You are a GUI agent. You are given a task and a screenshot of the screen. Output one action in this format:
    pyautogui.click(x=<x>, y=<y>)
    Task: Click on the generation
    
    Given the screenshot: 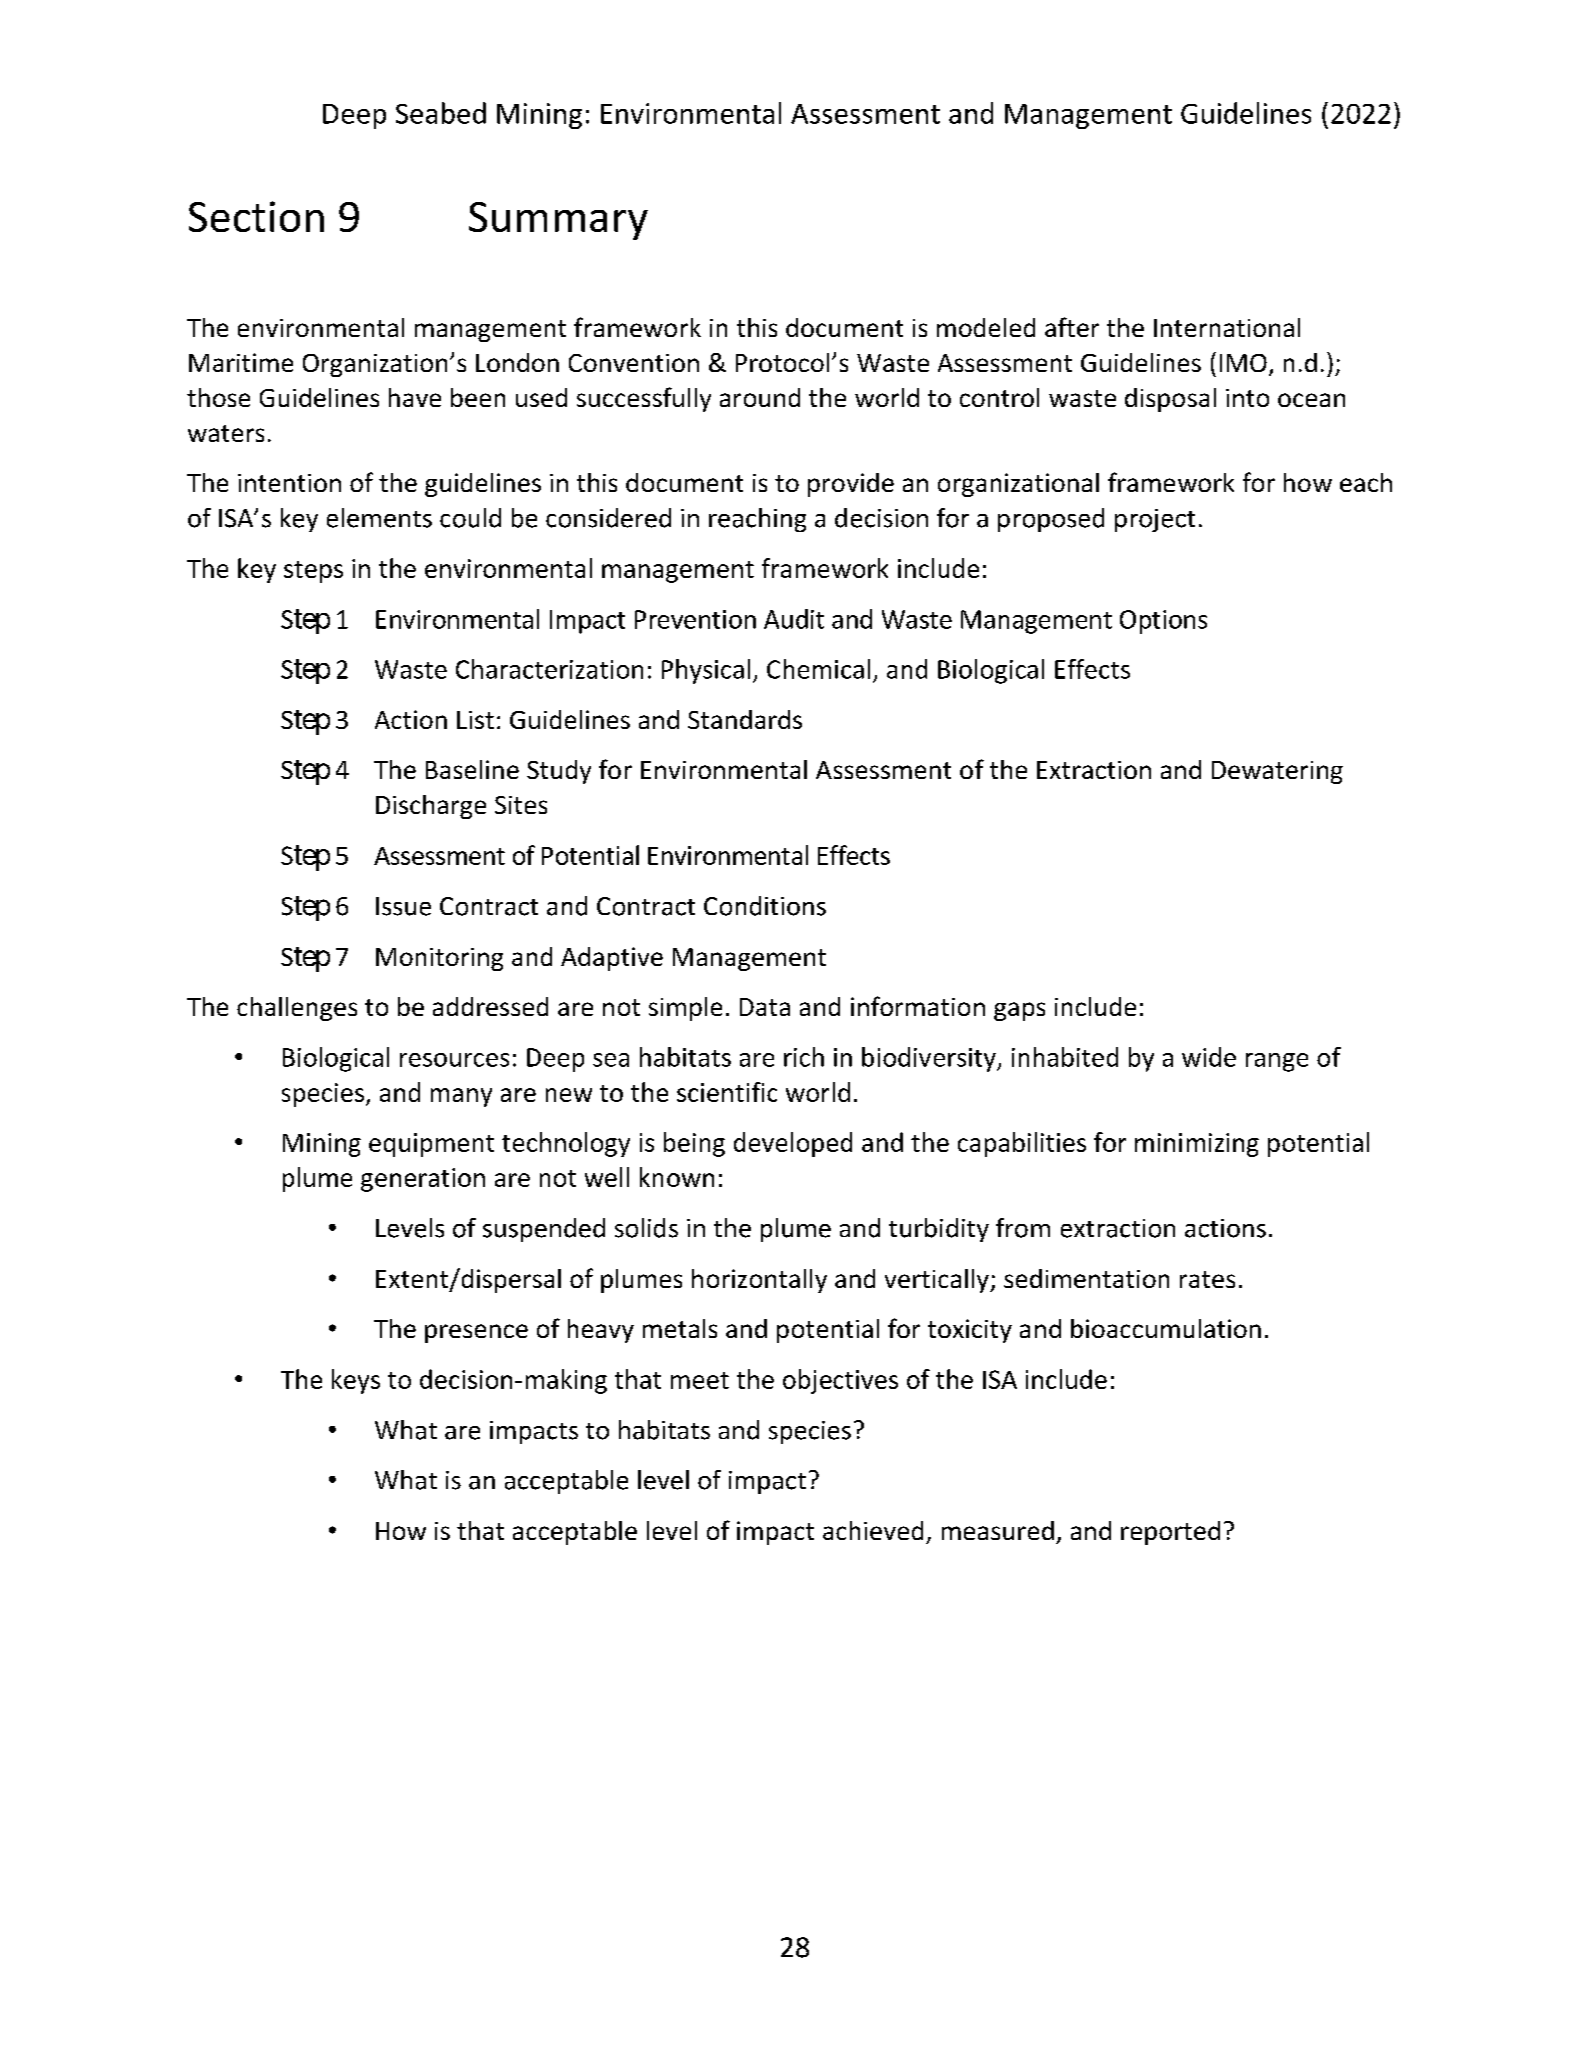 What is the action you would take?
    pyautogui.click(x=423, y=1180)
